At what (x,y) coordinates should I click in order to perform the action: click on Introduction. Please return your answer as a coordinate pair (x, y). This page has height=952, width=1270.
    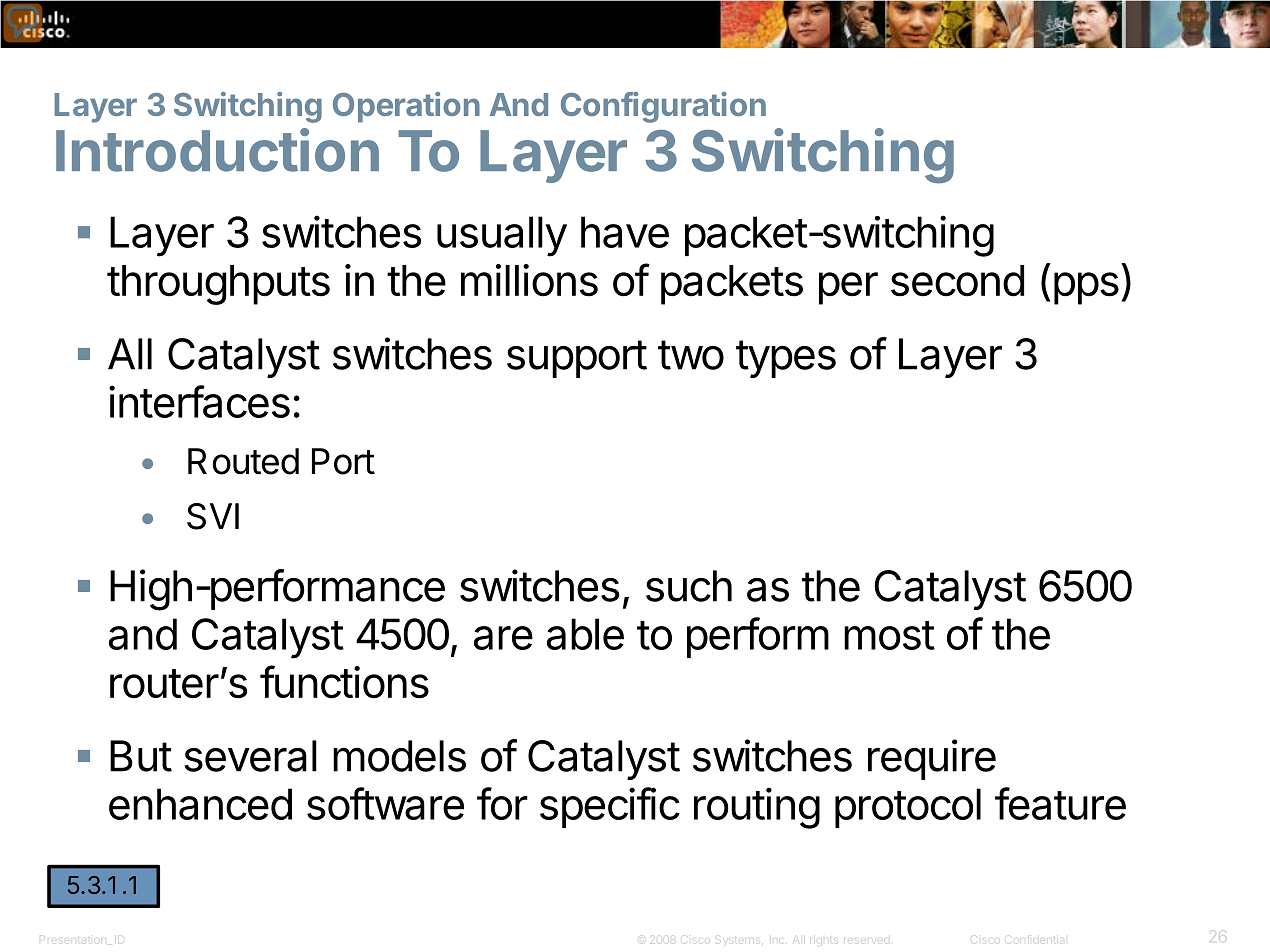
    Looking at the image, I should click on (217, 150).
